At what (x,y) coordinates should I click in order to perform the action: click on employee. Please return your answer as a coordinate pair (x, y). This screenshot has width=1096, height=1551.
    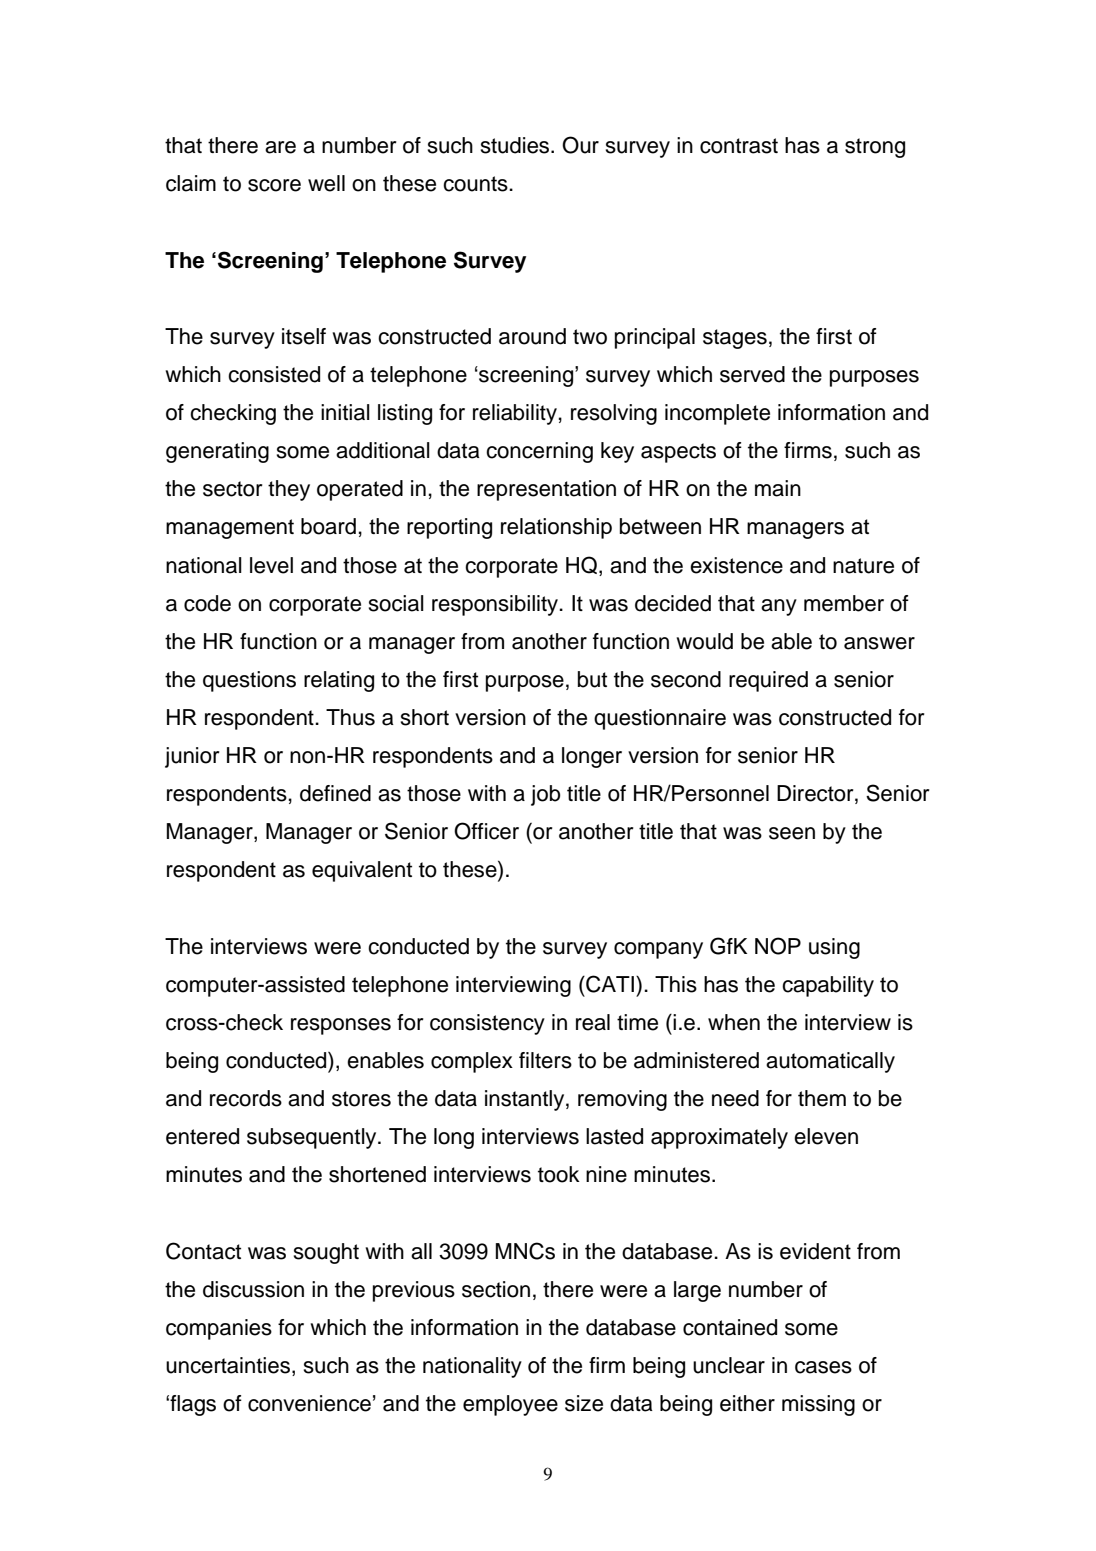
    Looking at the image, I should click on (510, 1405).
